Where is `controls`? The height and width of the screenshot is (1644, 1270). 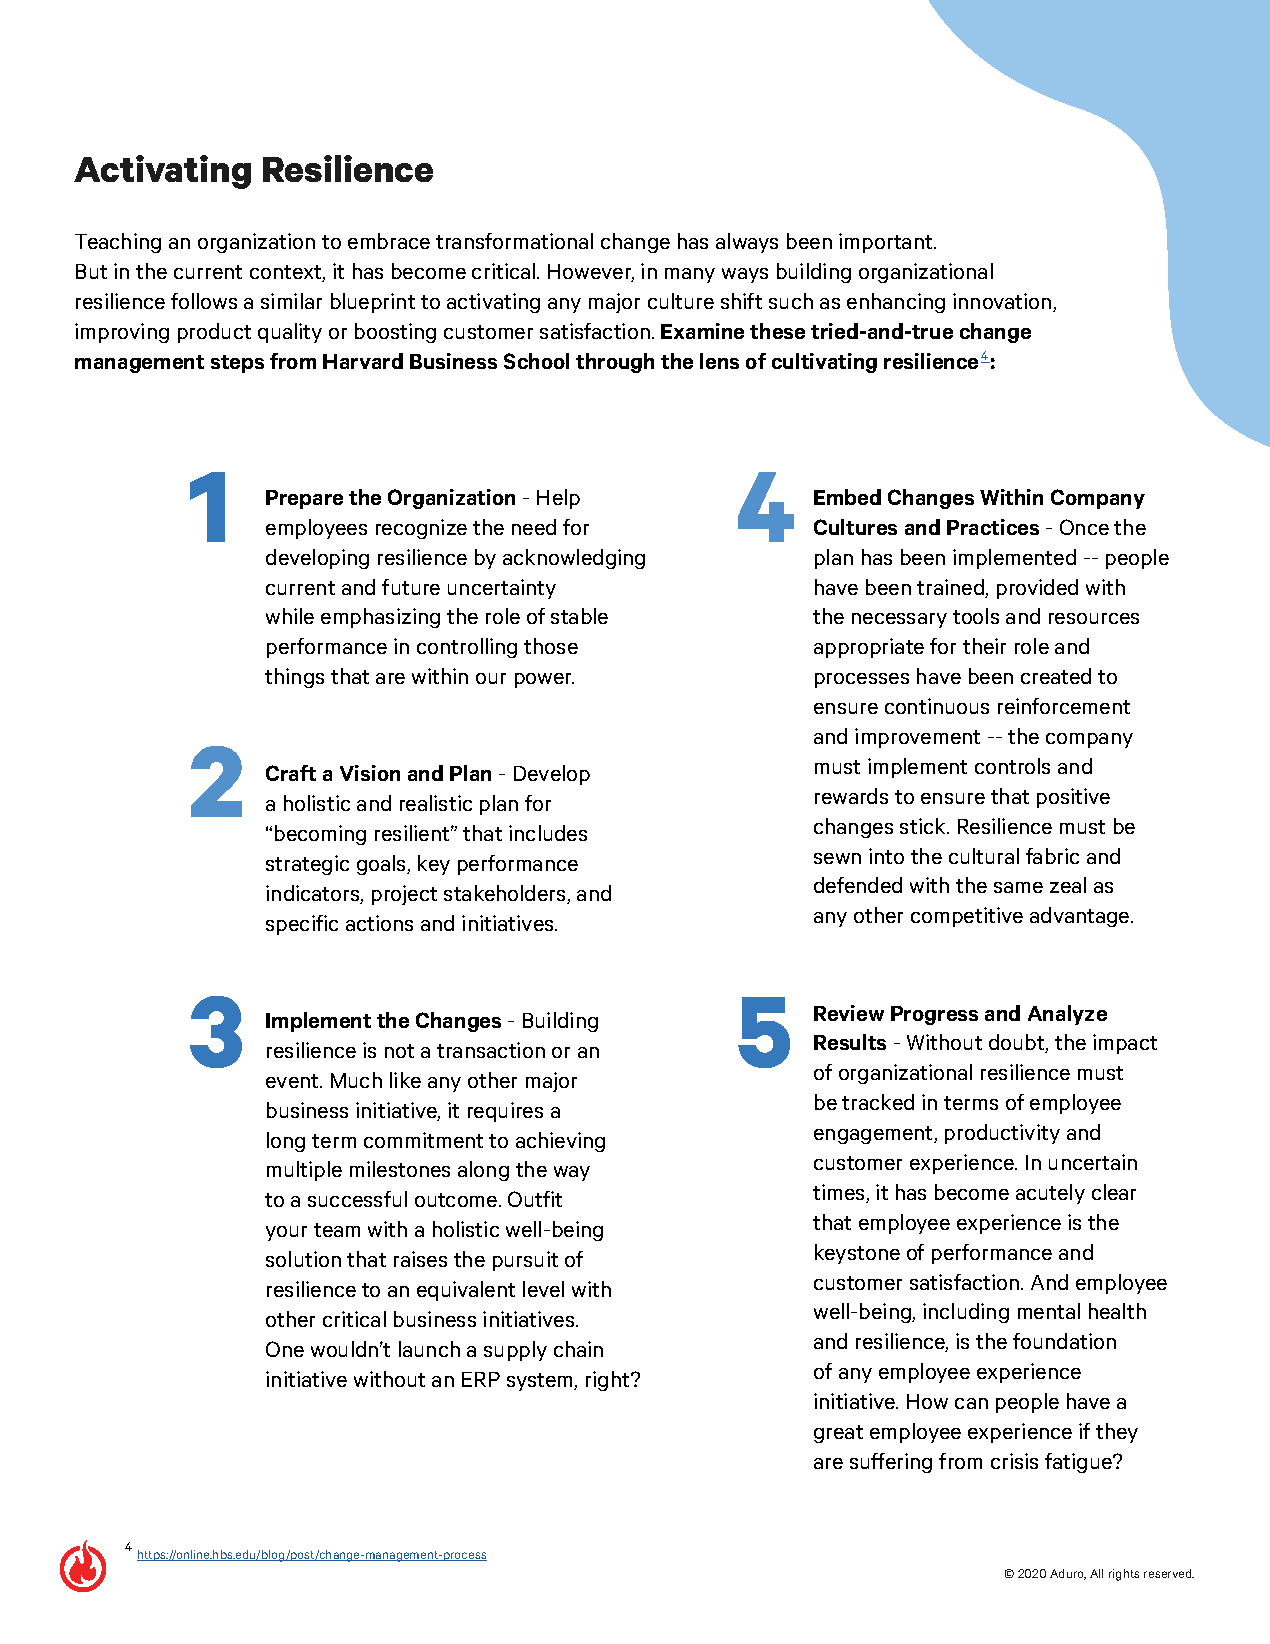 controls is located at coordinates (1012, 766).
